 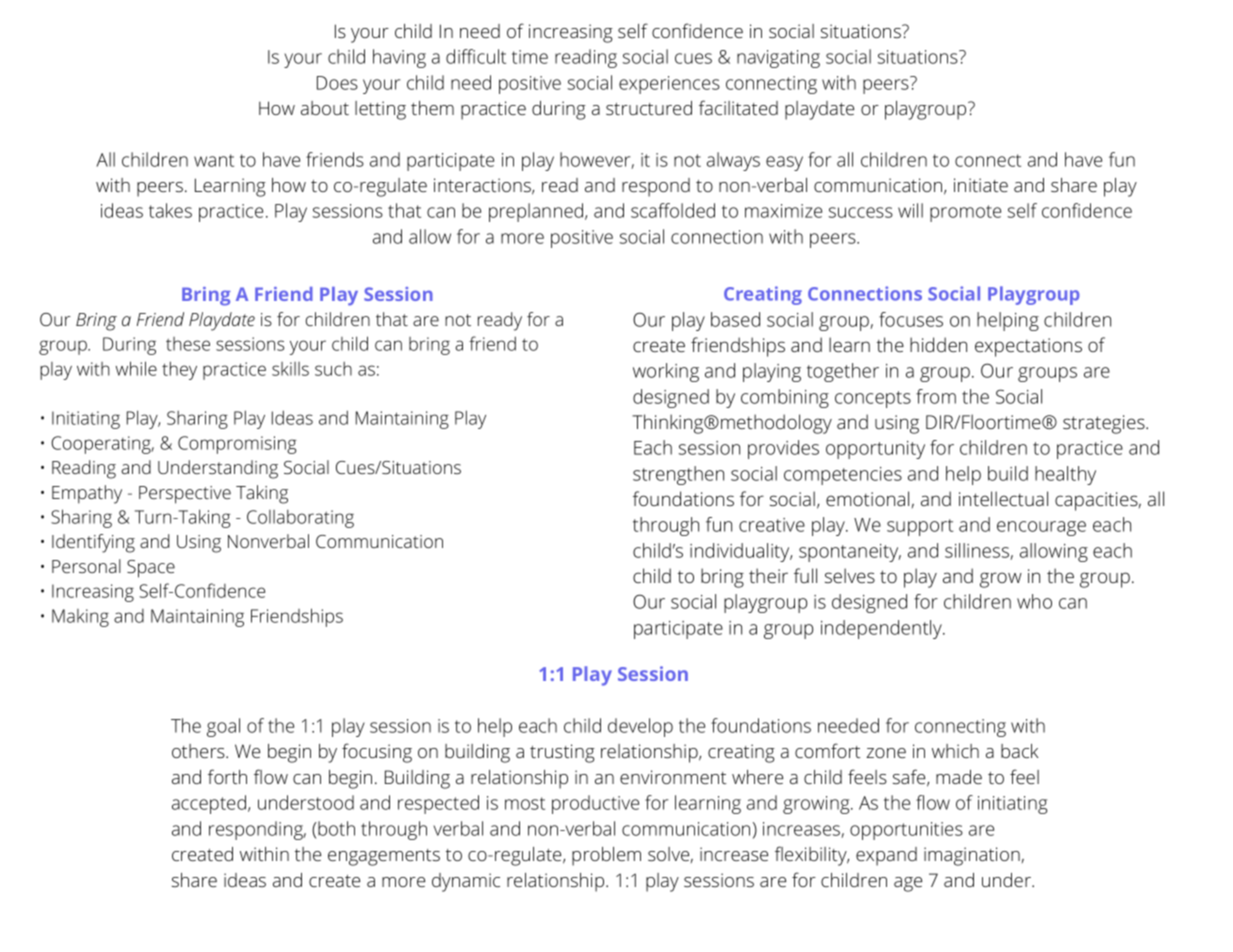 What do you see at coordinates (778, 59) in the document?
I see `navigating` at bounding box center [778, 59].
